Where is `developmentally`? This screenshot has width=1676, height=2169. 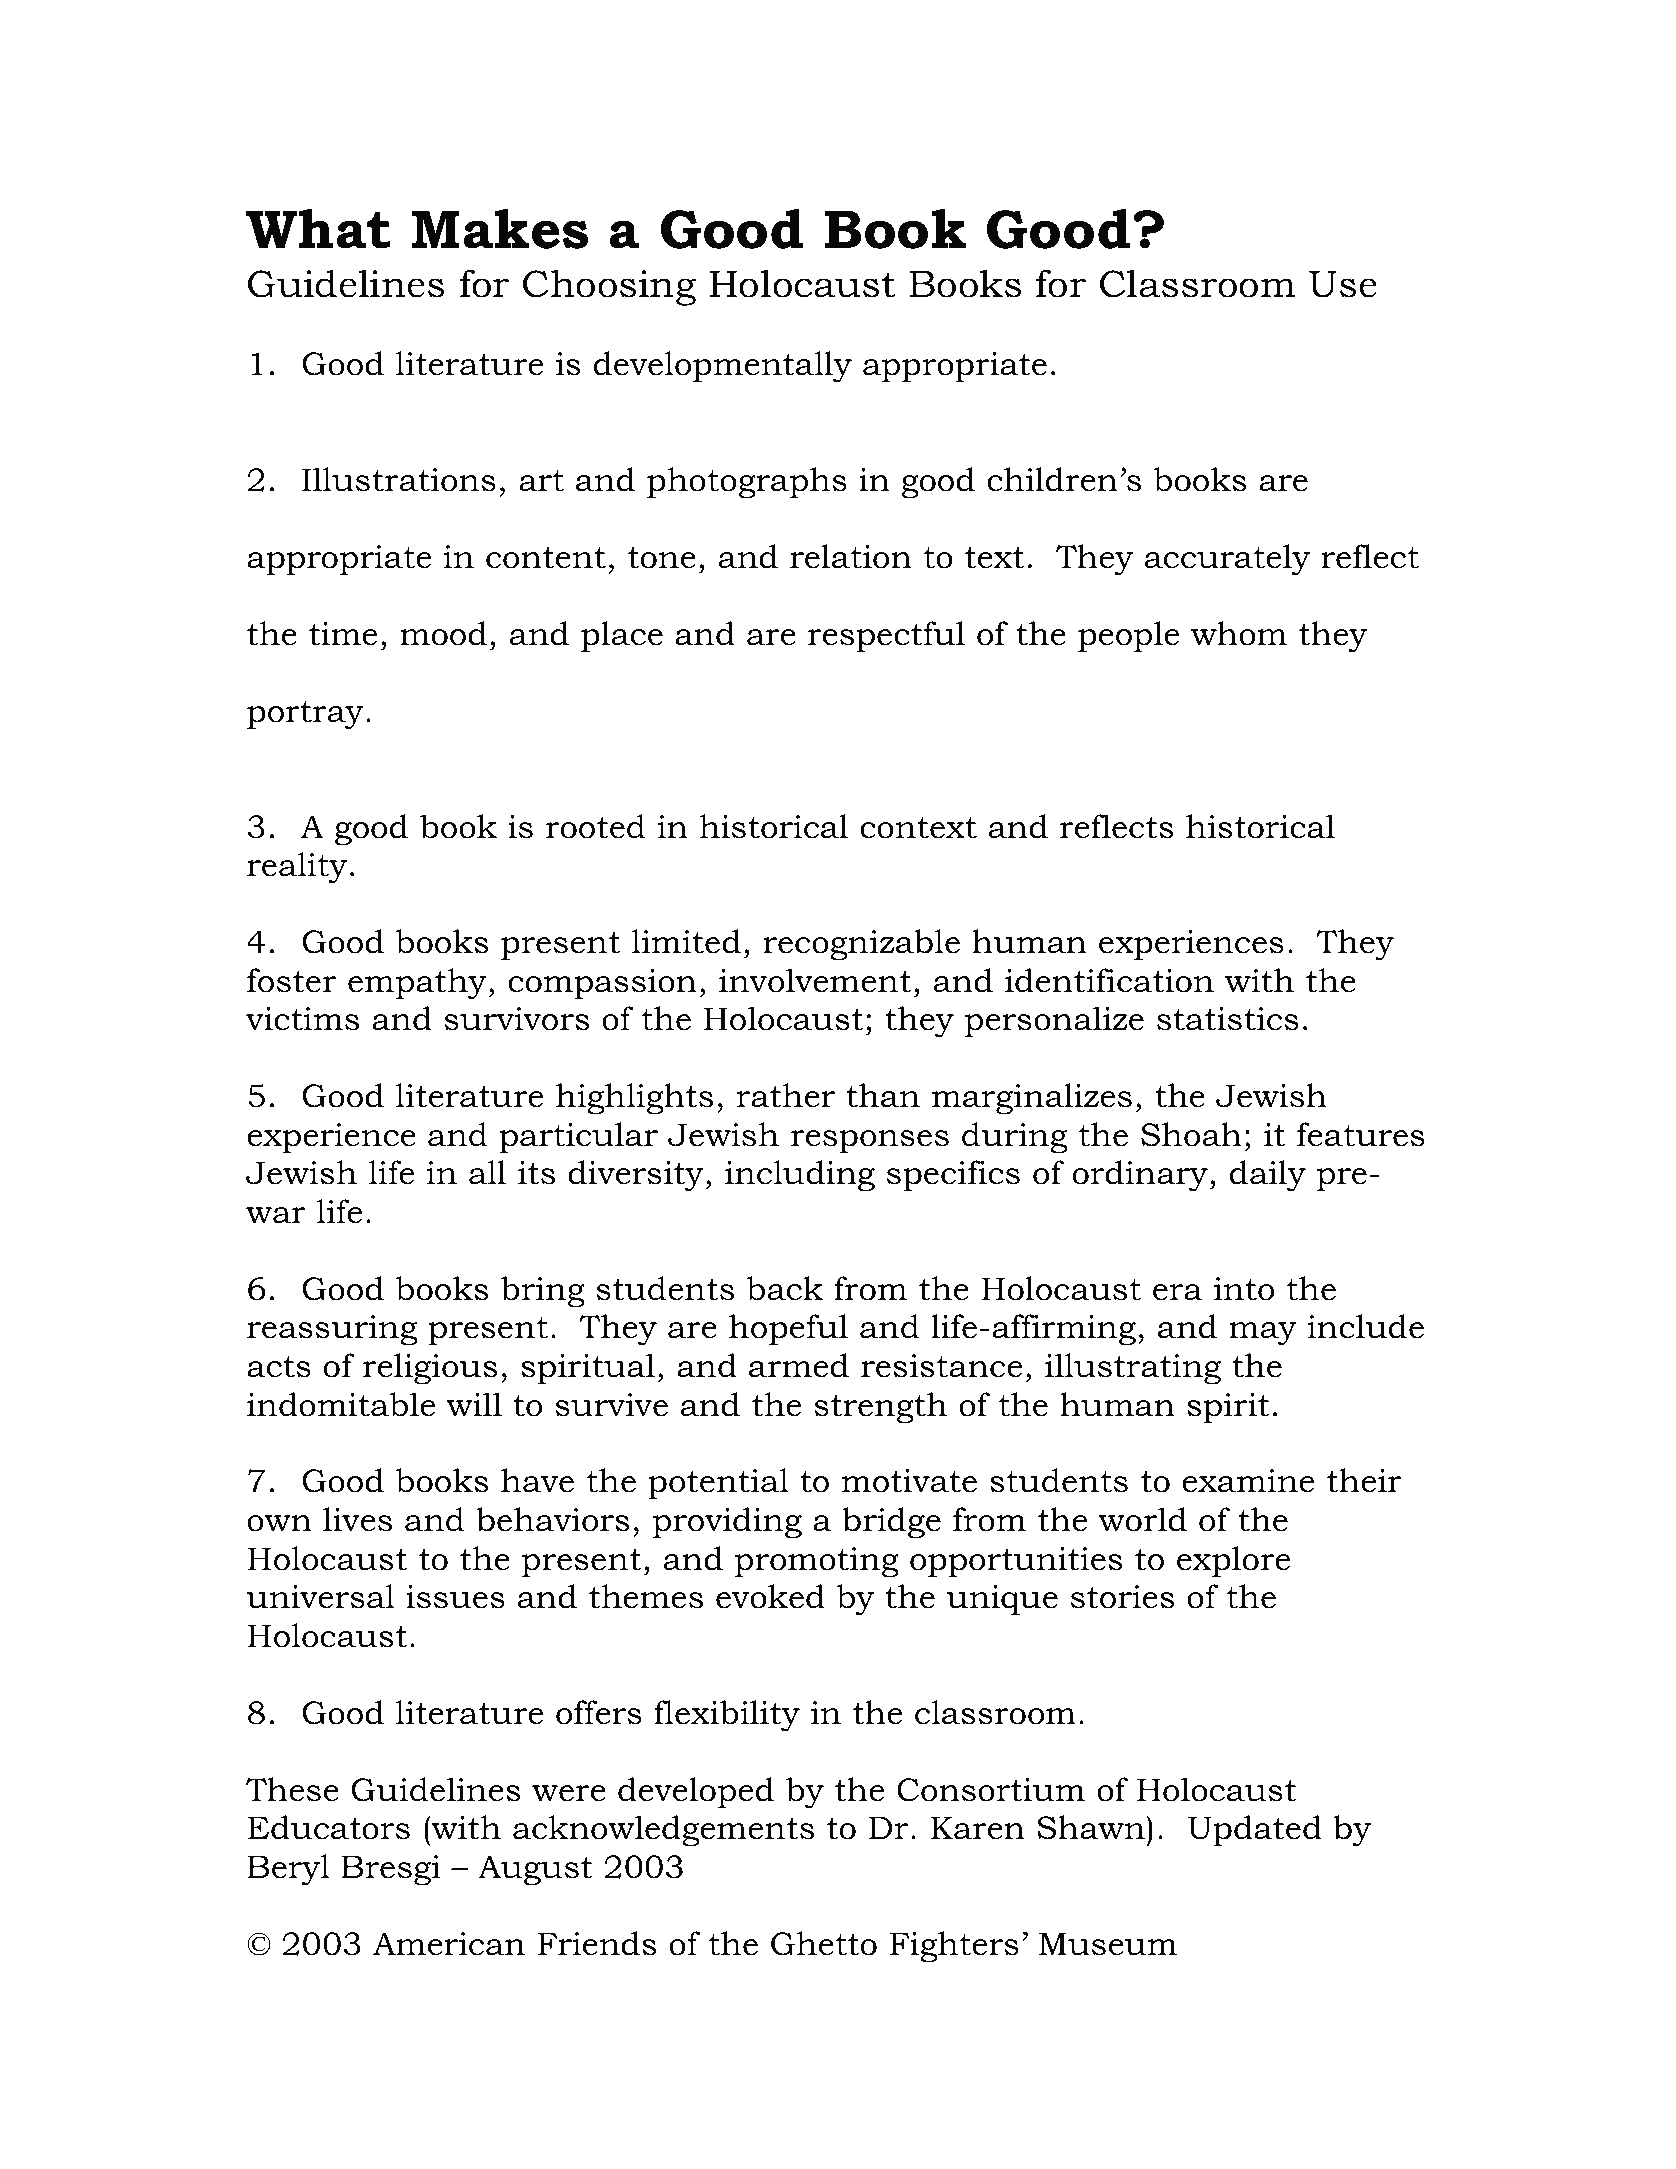 developmentally is located at coordinates (723, 367).
